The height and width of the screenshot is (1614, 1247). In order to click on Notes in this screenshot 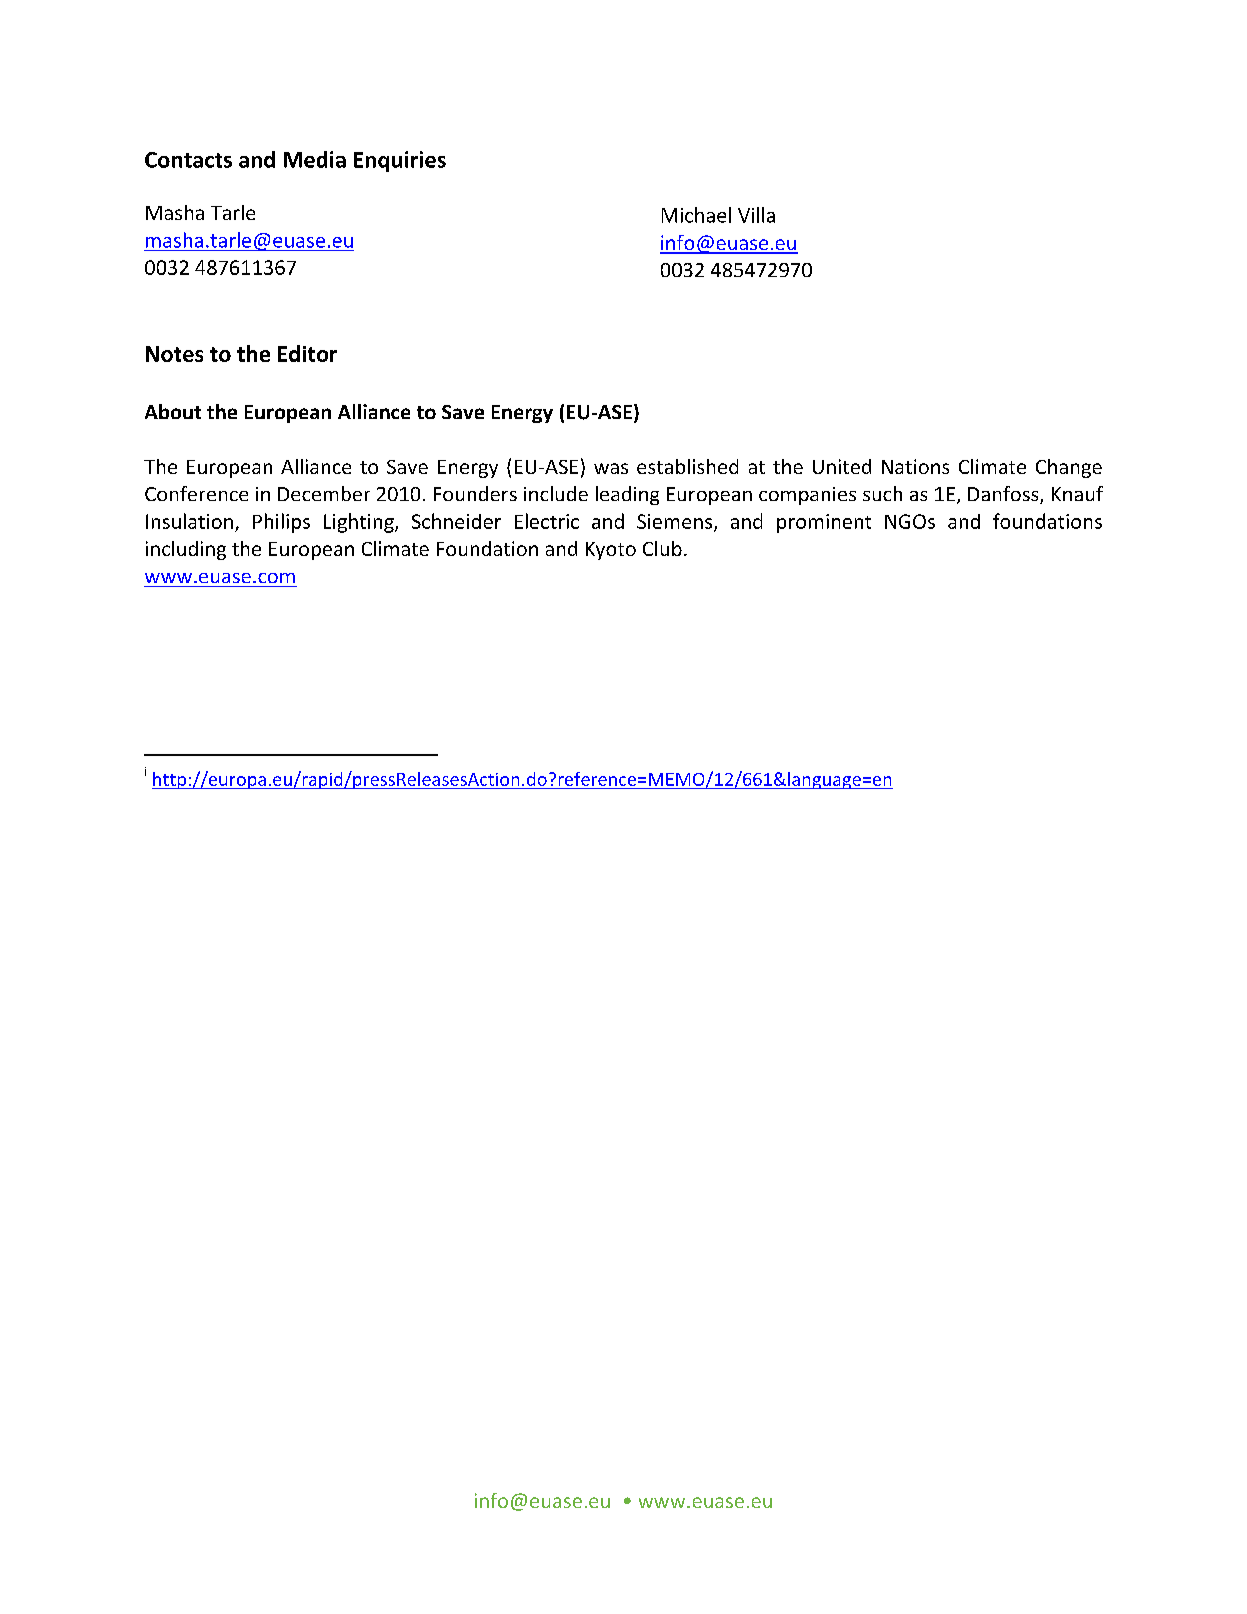, I will do `click(174, 354)`.
